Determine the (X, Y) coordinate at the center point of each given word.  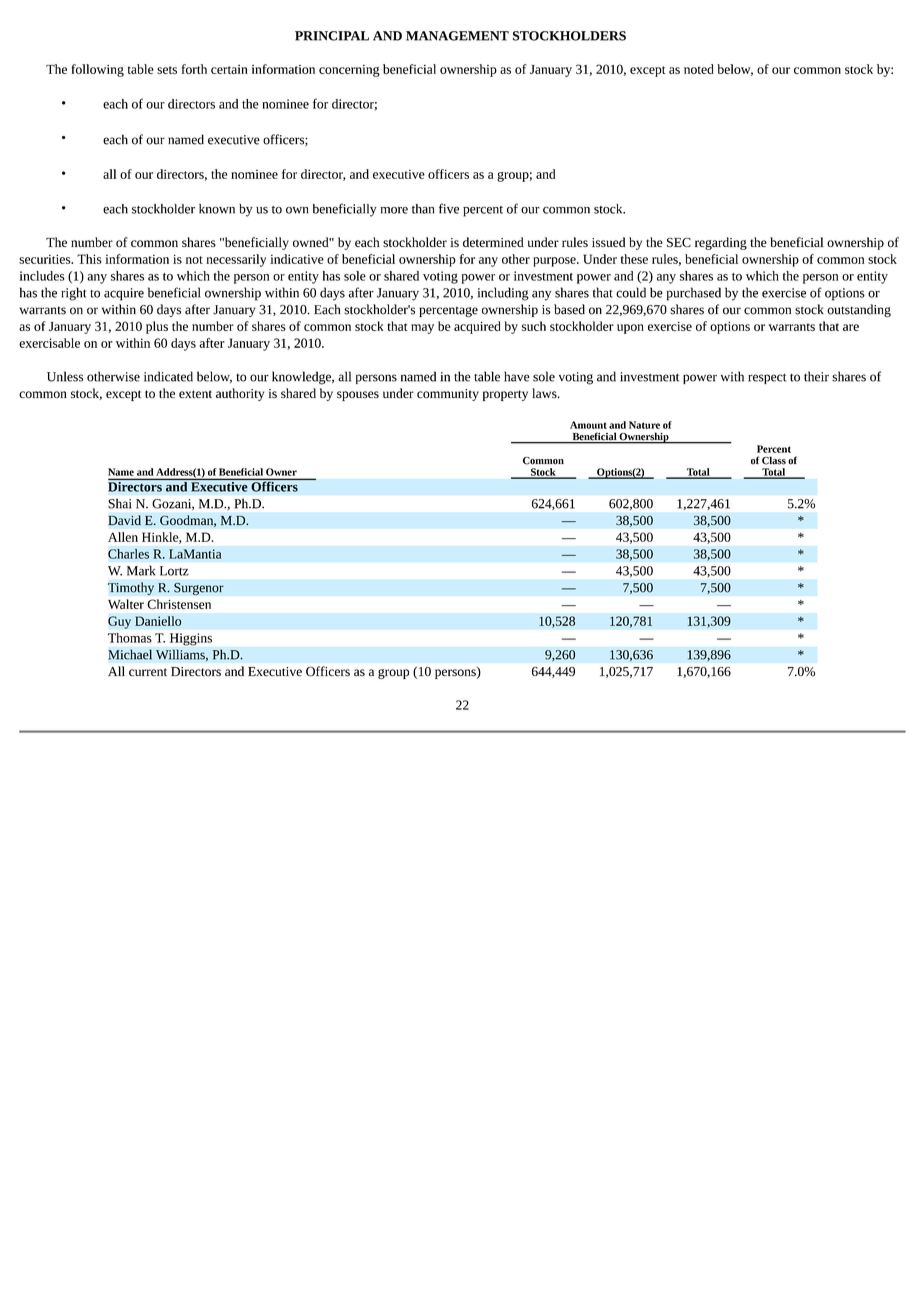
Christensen (179, 604)
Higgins (191, 639)
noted (699, 69)
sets (167, 70)
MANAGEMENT (457, 36)
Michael (130, 654)
